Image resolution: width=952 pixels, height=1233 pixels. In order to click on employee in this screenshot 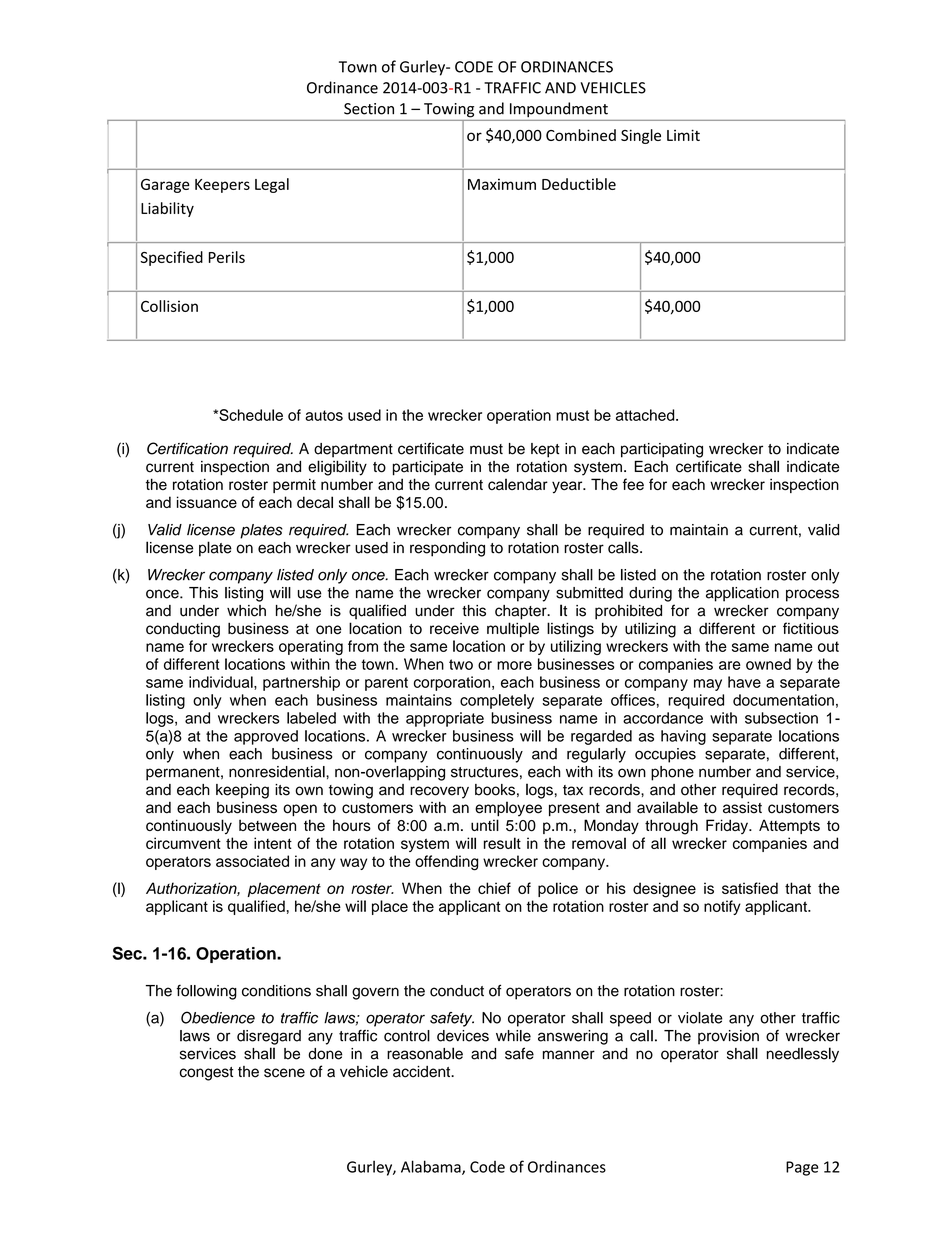, I will do `click(508, 809)`.
